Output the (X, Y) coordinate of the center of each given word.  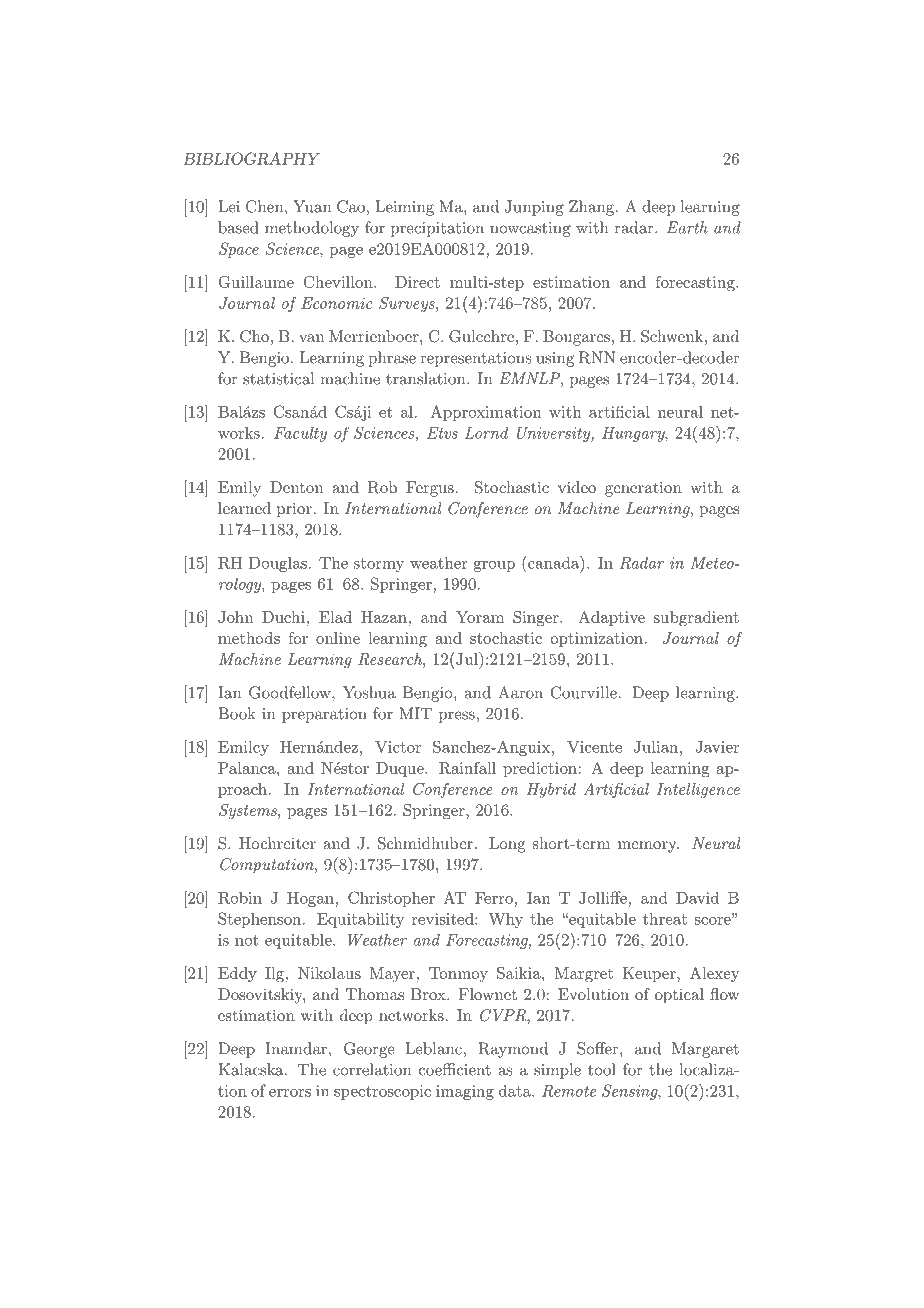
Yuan (312, 206)
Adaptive (611, 618)
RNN (597, 357)
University (554, 434)
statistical (278, 378)
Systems (249, 811)
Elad (335, 617)
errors (290, 1093)
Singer (537, 619)
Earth (687, 227)
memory (648, 847)
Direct (417, 282)
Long (507, 845)
